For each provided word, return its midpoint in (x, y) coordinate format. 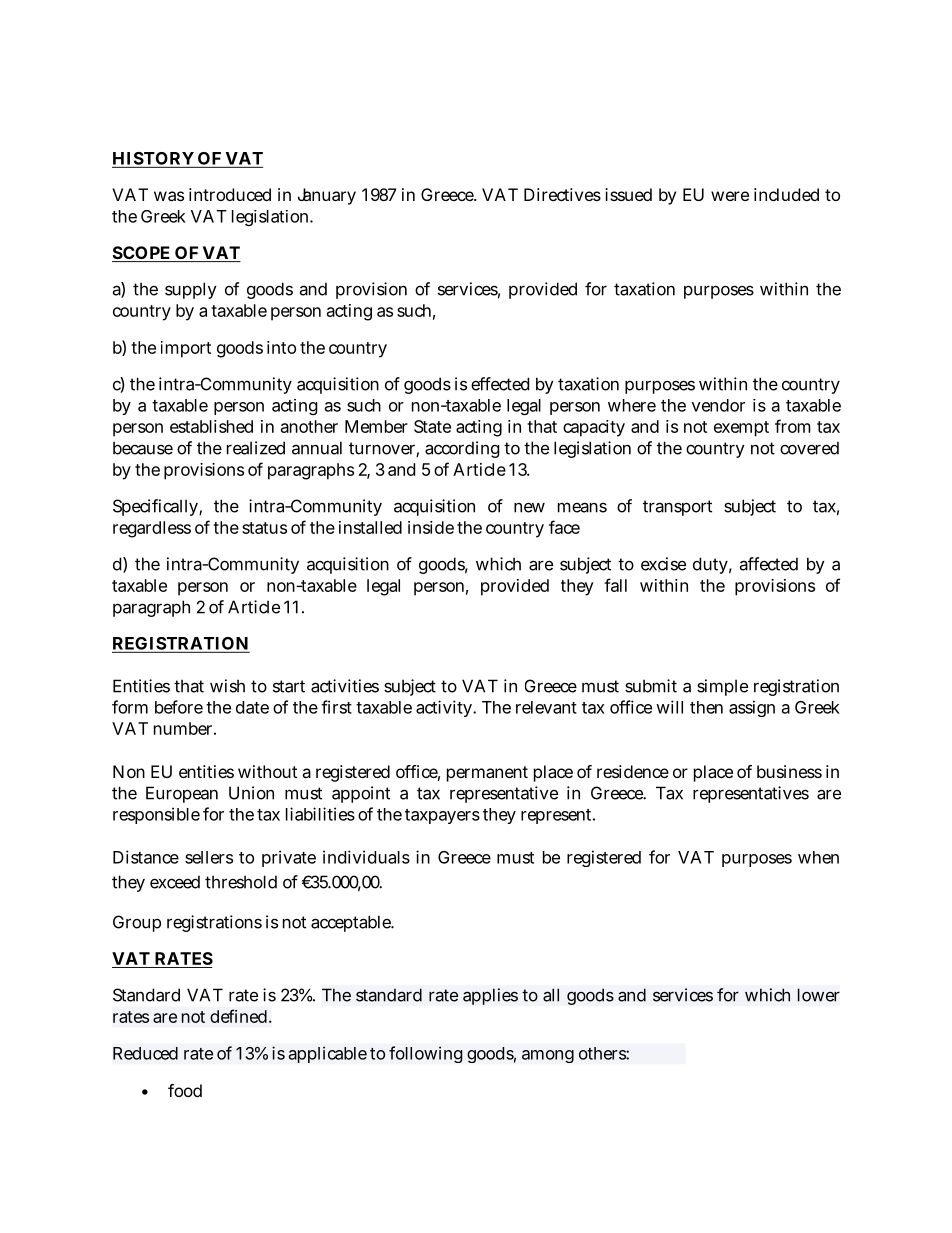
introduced (230, 194)
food (185, 1090)
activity (445, 708)
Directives (562, 194)
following (426, 1054)
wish (227, 686)
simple (722, 687)
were (730, 196)
